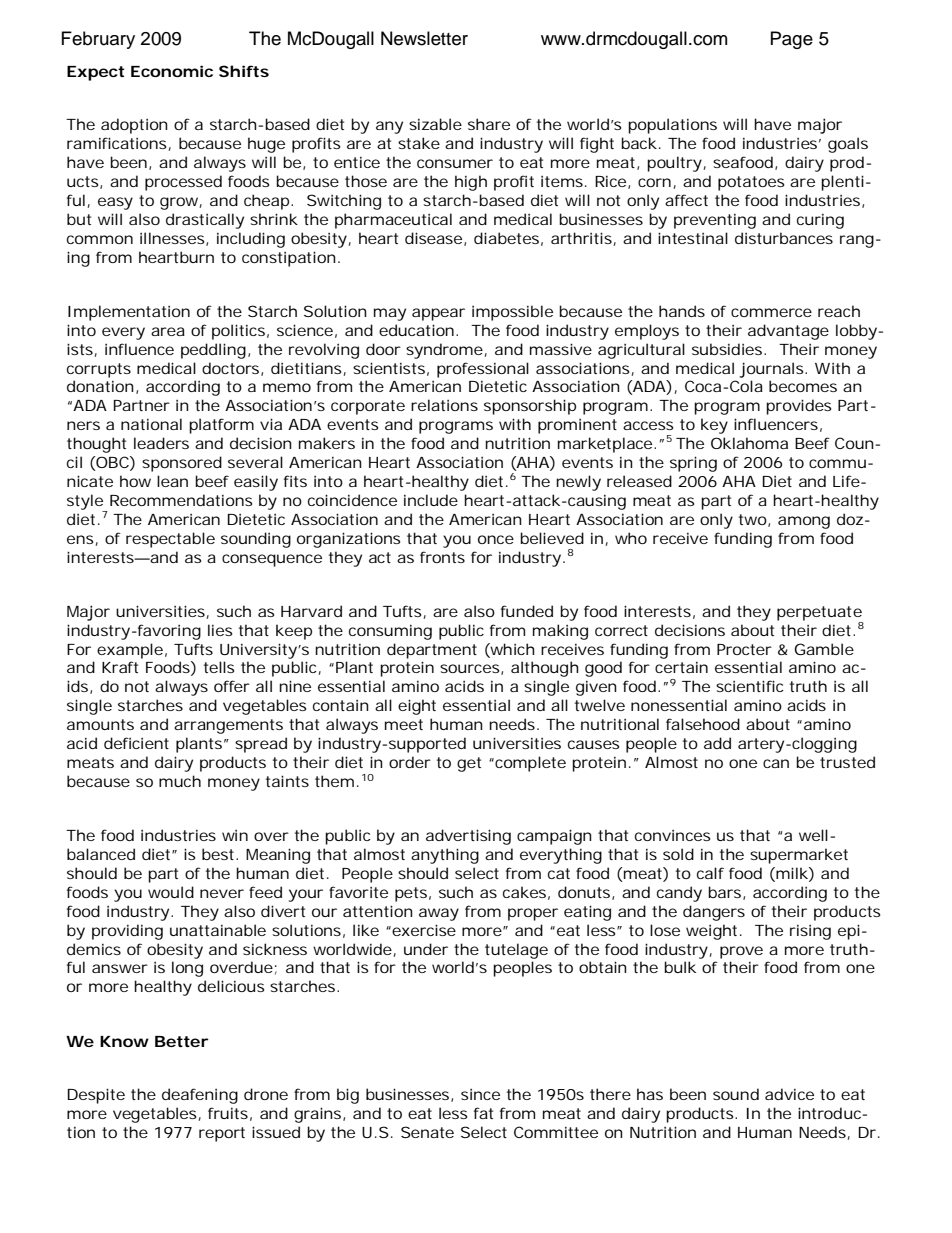 This page has width=952, height=1233. Describe the element at coordinates (172, 71) in the page. I see `Economic` at that location.
